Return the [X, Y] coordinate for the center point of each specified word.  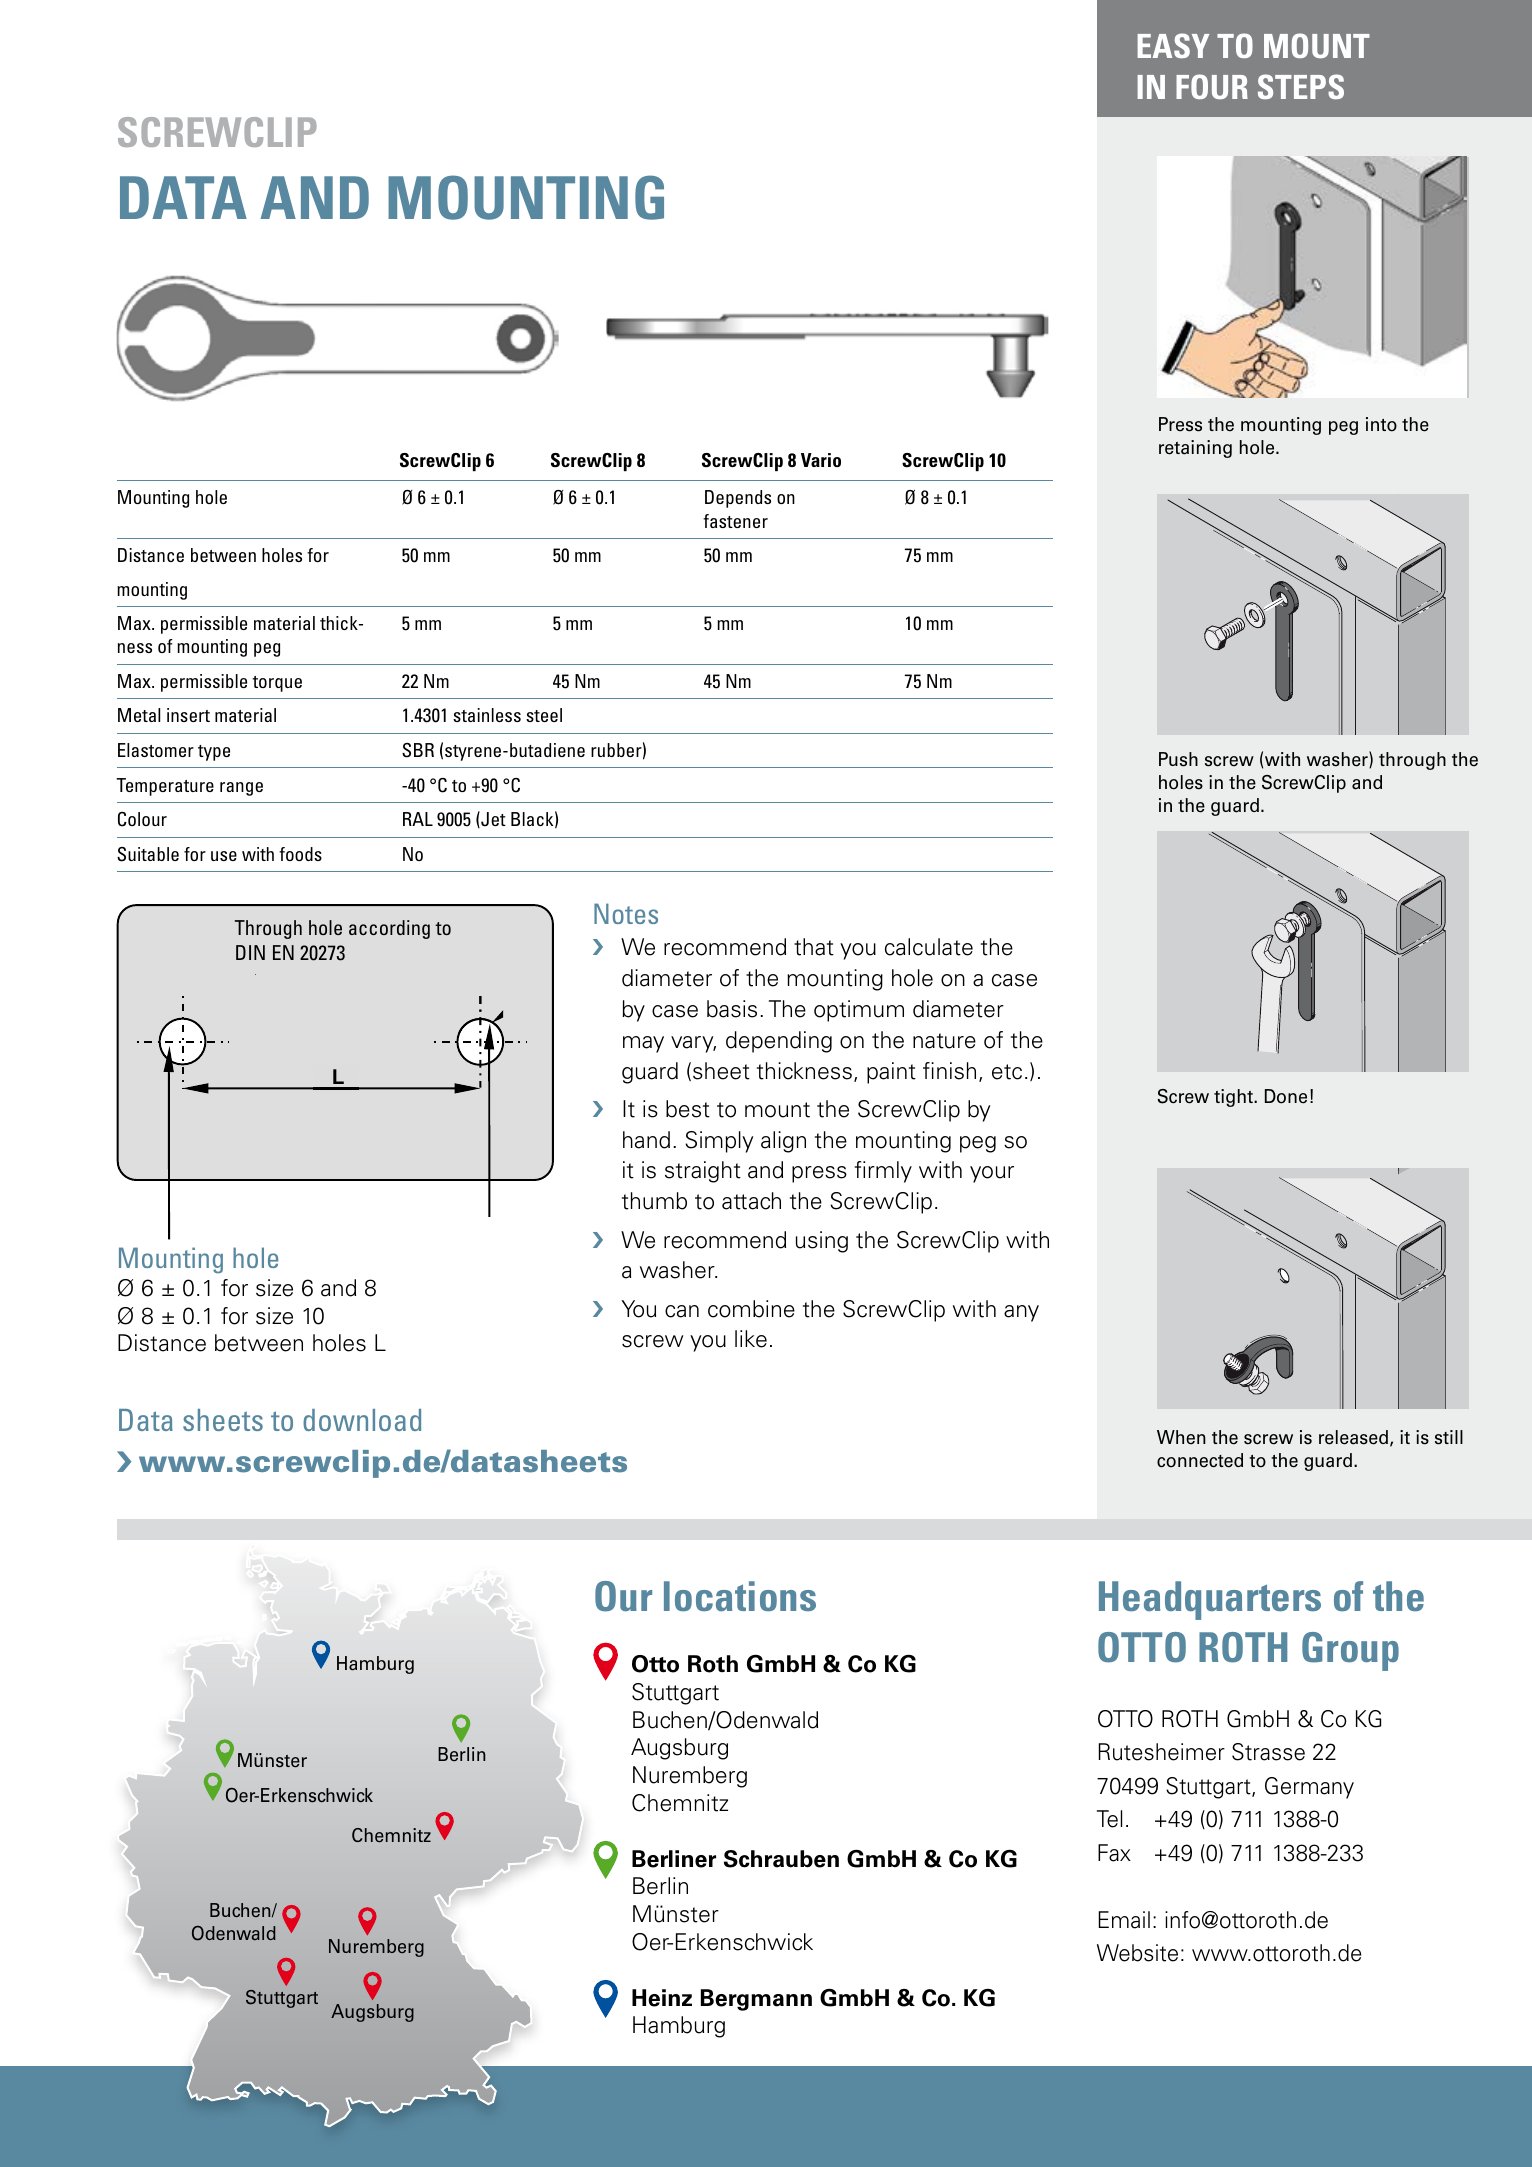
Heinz [662, 1998]
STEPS [1301, 86]
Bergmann [756, 2000]
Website [1137, 1953]
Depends [738, 499]
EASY [1173, 45]
